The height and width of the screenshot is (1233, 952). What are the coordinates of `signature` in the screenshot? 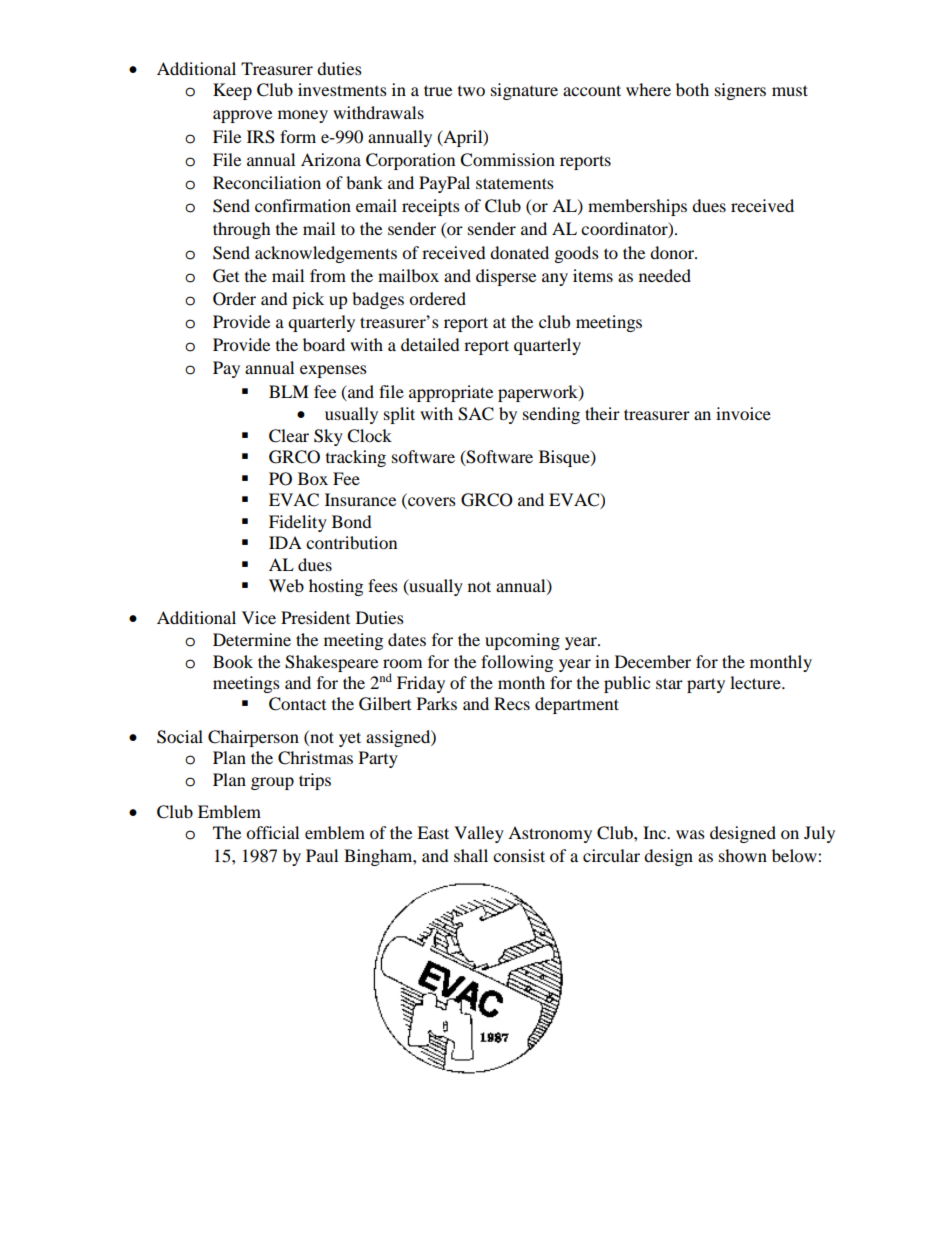 It's located at (524, 91).
